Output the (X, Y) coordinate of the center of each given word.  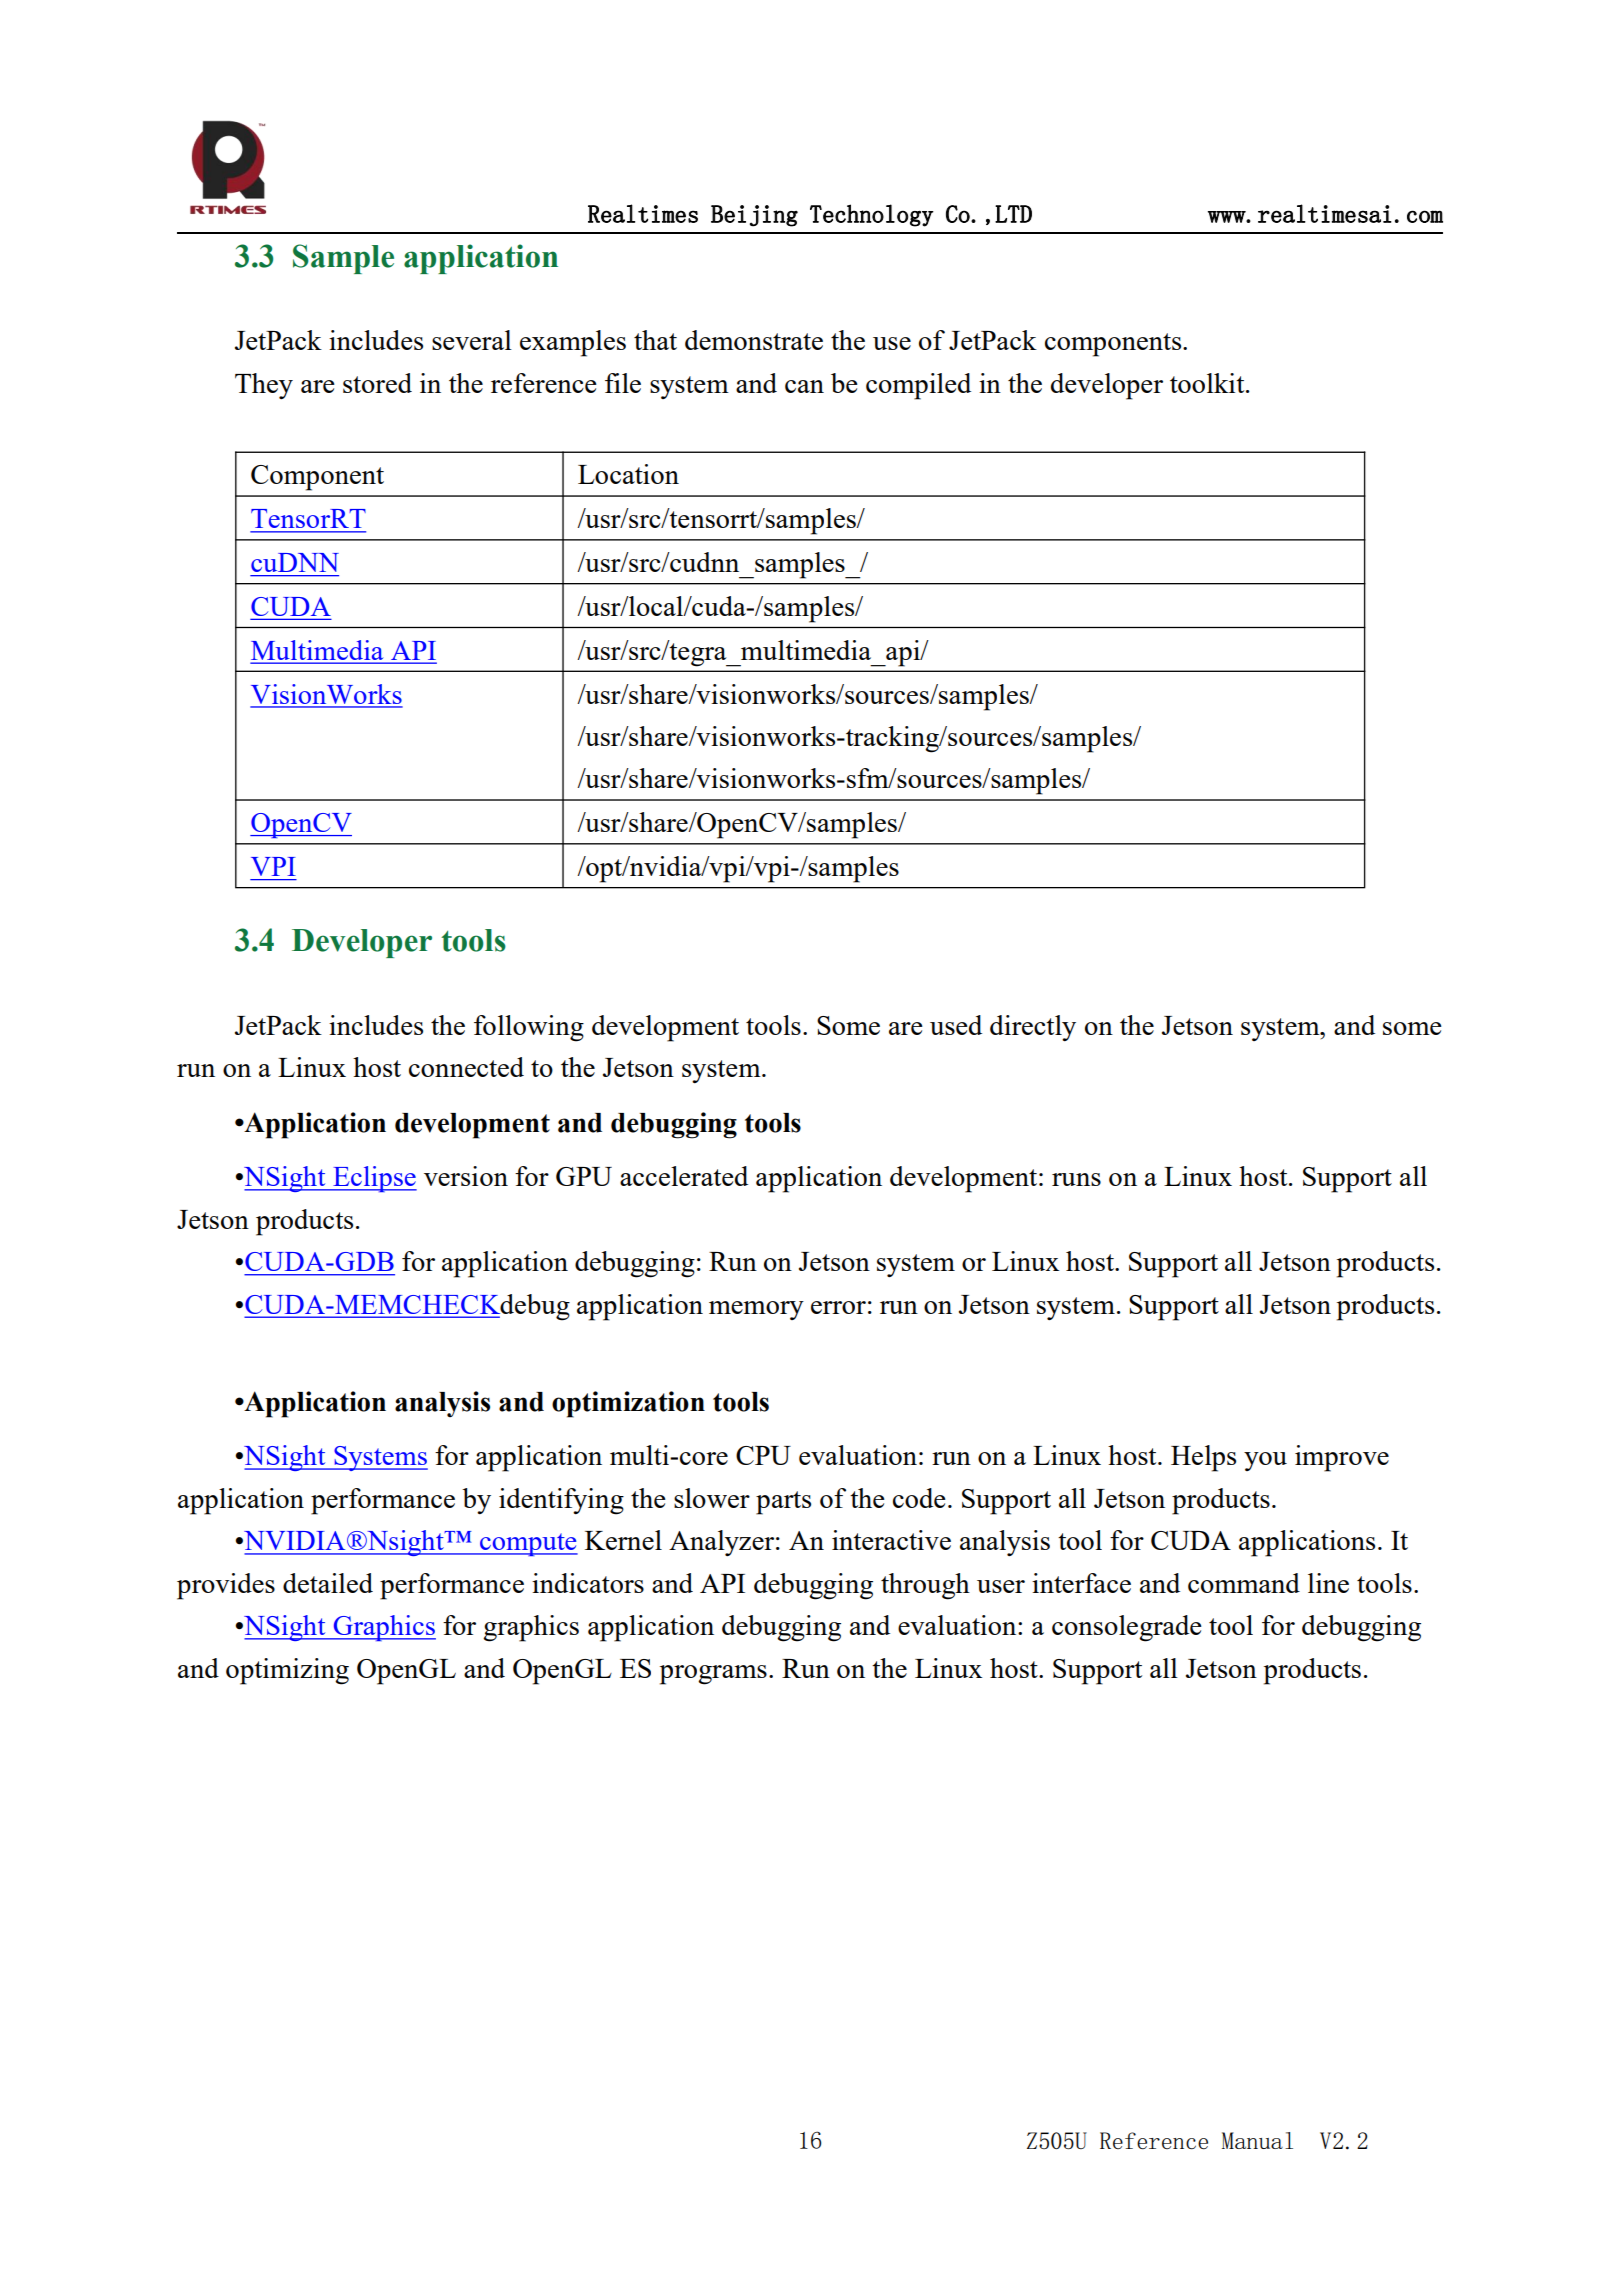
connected (466, 1067)
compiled (918, 386)
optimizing (287, 1671)
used (956, 1025)
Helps (1203, 1458)
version (466, 1176)
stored (377, 383)
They (264, 386)
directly (1033, 1028)
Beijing (754, 216)
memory (756, 1310)
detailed (328, 1583)
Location (628, 474)
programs (713, 1675)
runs (1076, 1179)
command (1244, 1583)
